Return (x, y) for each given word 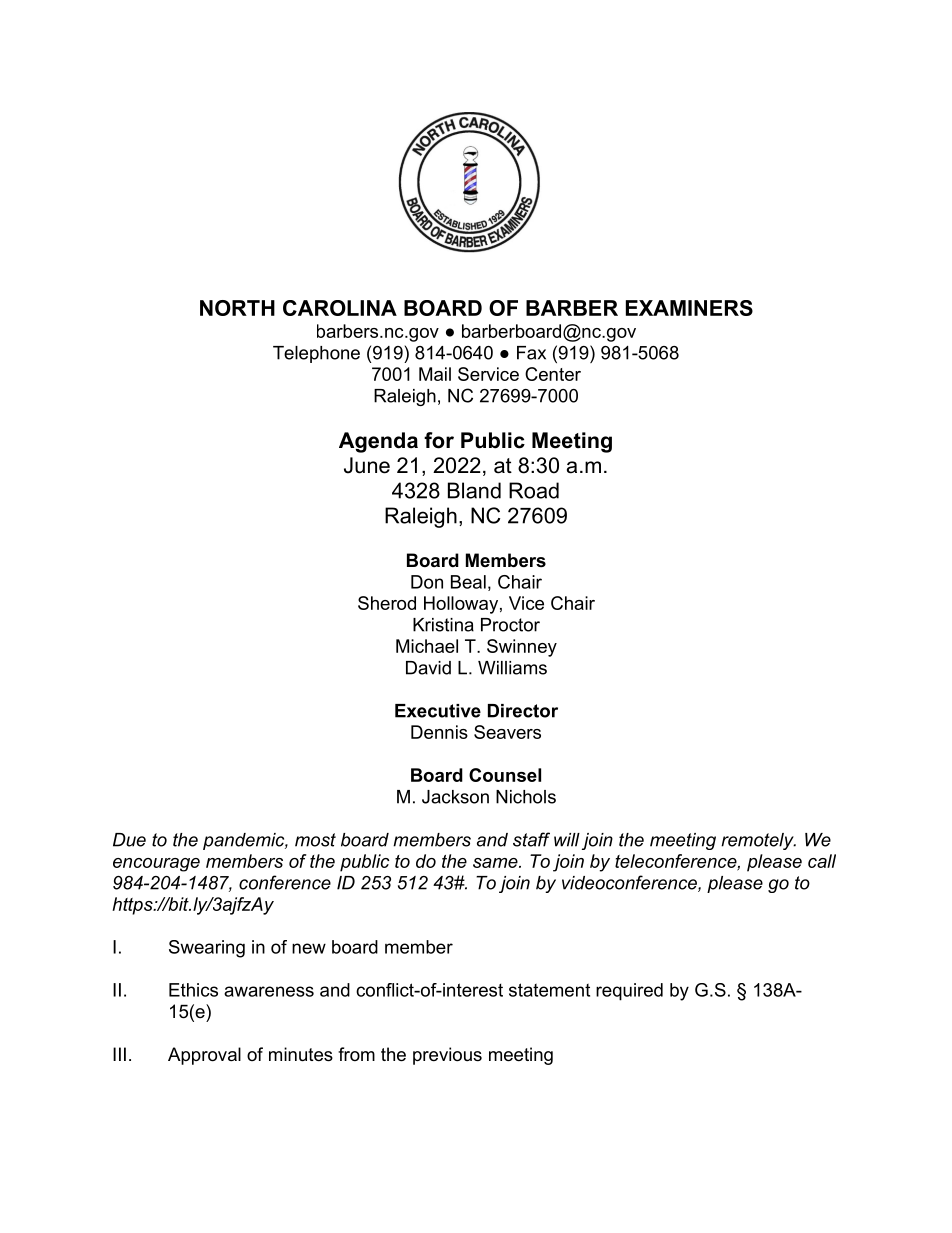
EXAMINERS (689, 308)
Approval (204, 1056)
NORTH (237, 308)
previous (447, 1056)
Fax (531, 353)
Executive (438, 711)
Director (523, 711)
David (428, 668)
